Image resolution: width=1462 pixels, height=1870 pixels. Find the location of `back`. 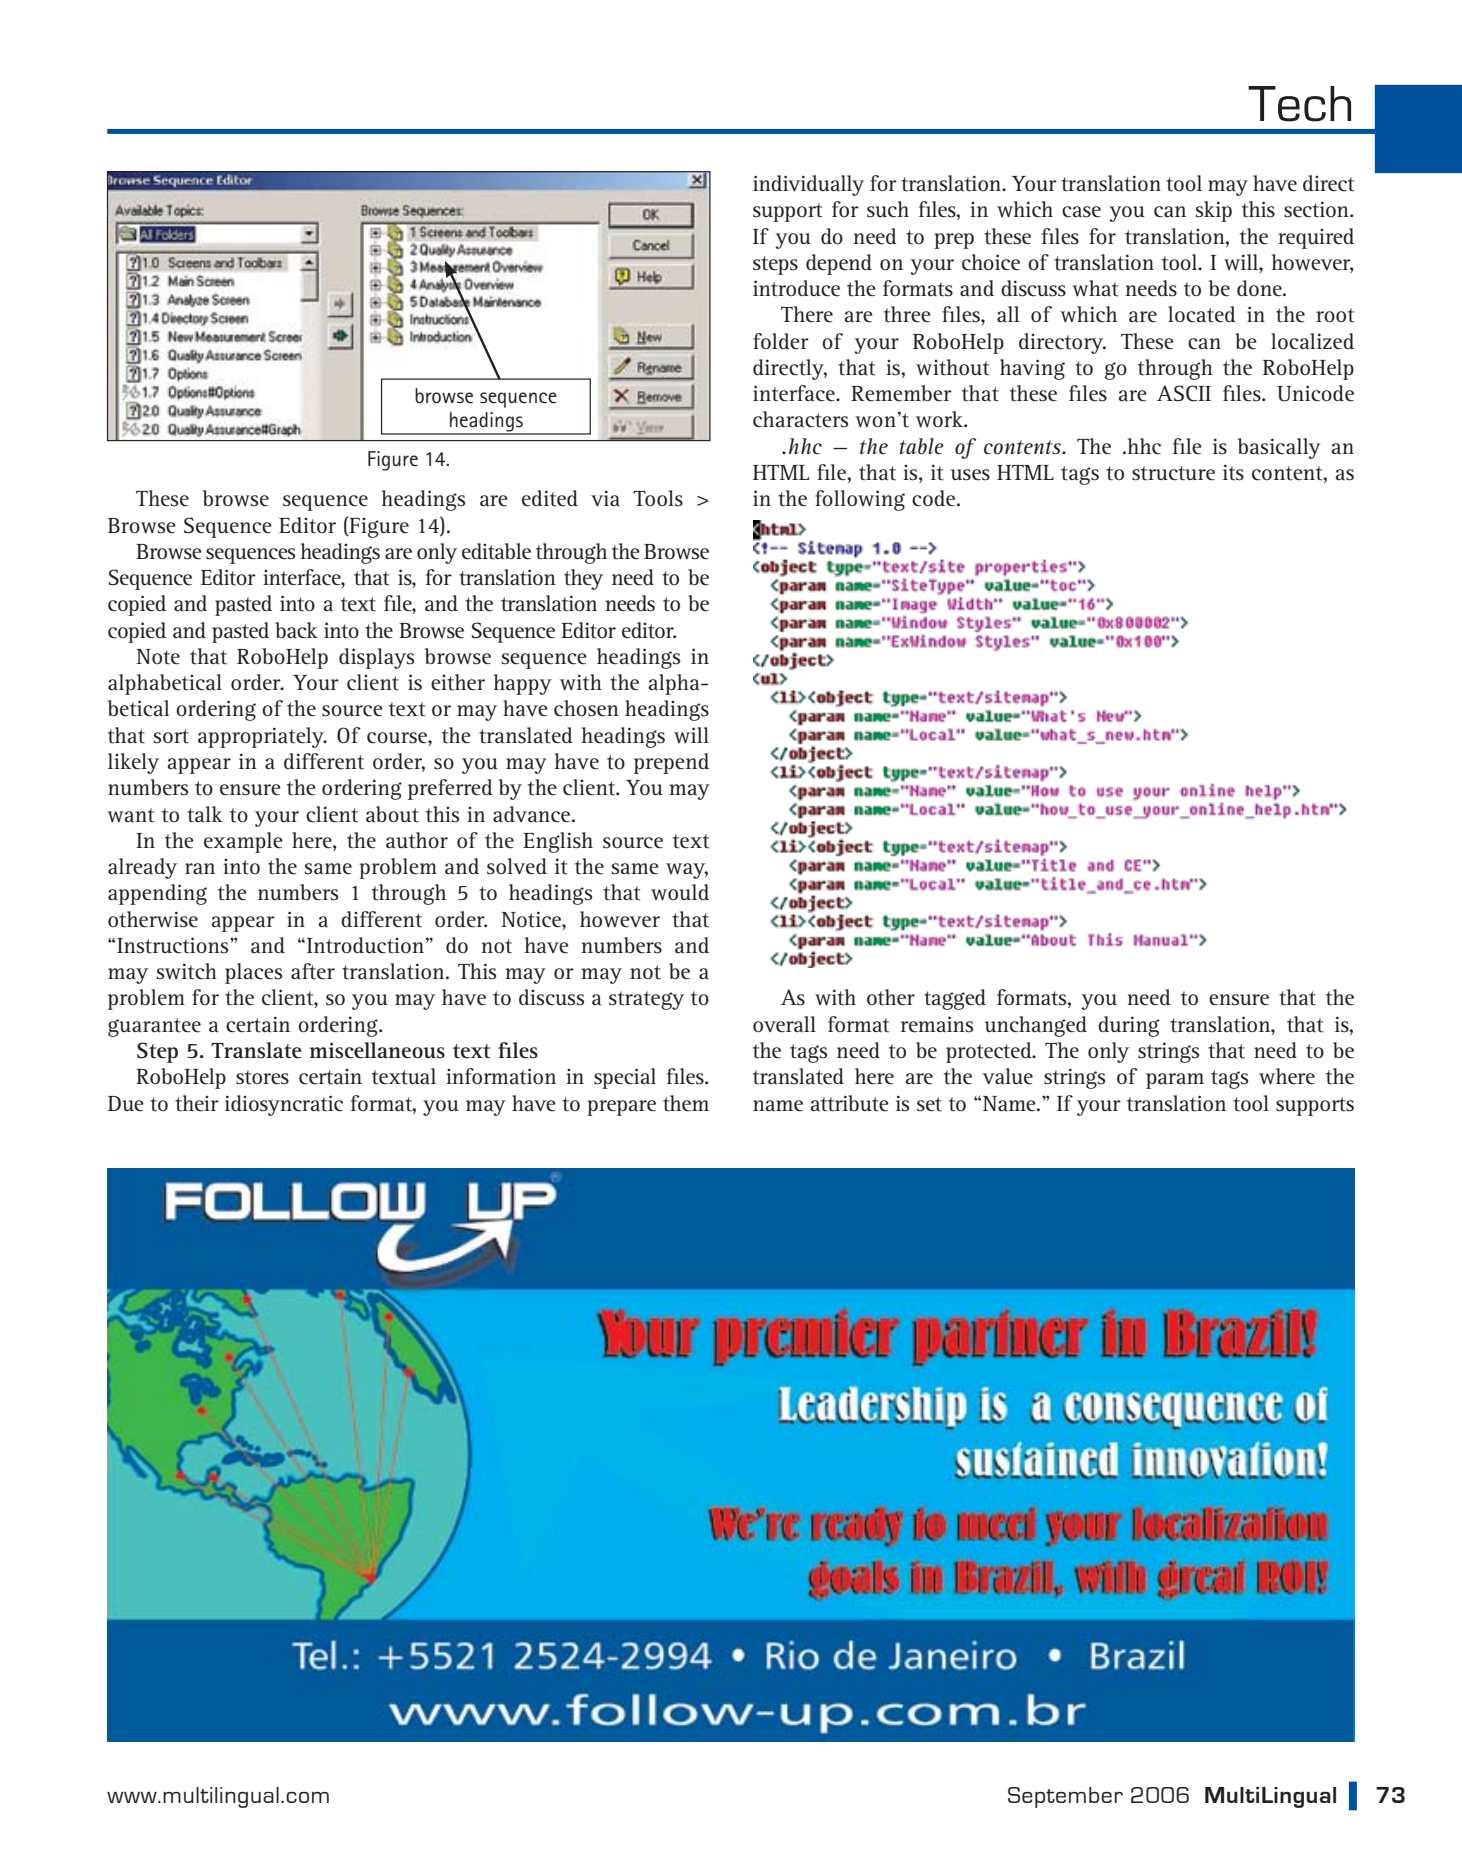

back is located at coordinates (296, 630).
